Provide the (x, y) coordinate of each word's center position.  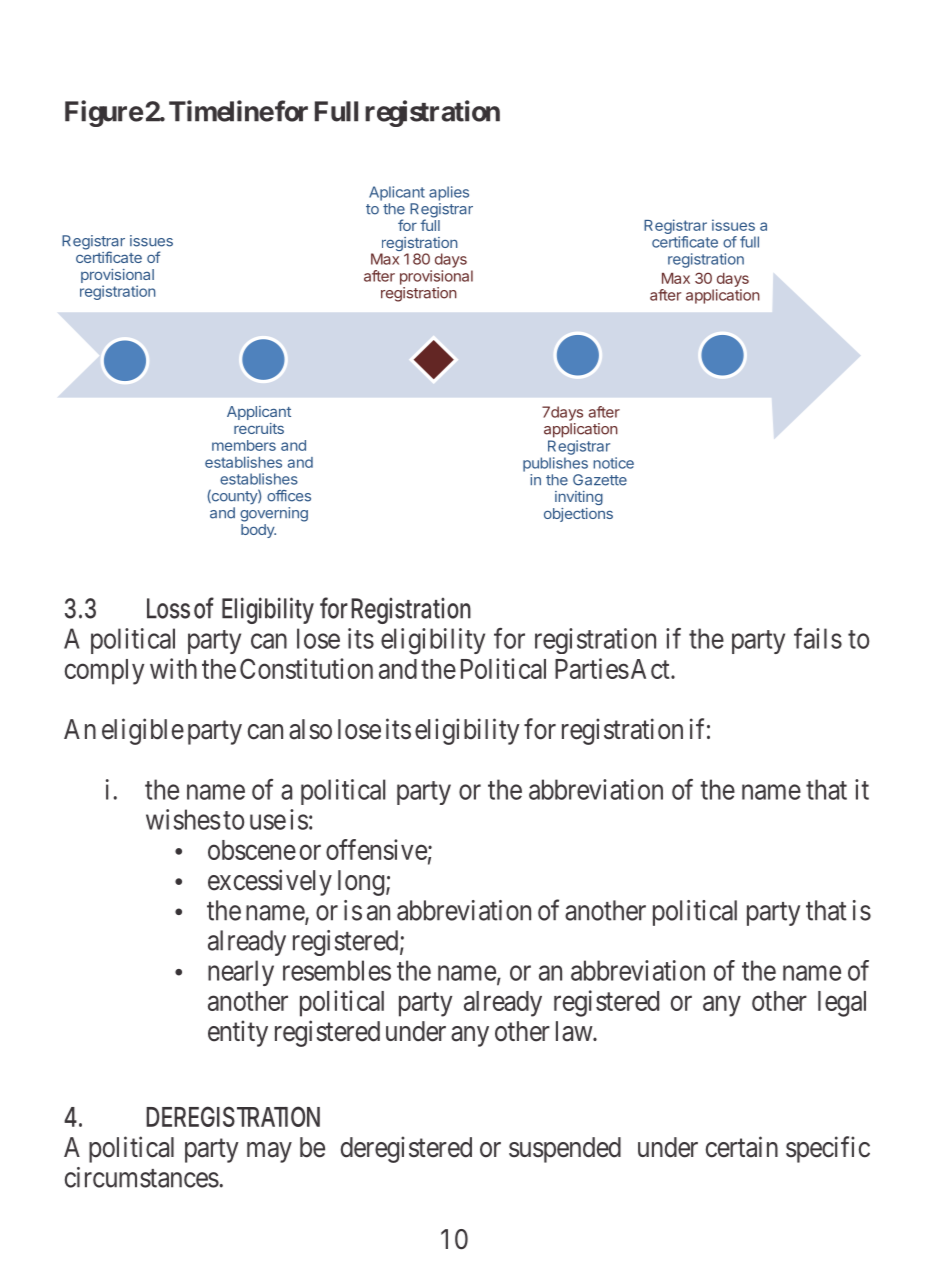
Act (650, 669)
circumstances (142, 1177)
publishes (555, 464)
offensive (376, 849)
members (244, 445)
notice (613, 463)
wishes (183, 819)
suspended (565, 1150)
